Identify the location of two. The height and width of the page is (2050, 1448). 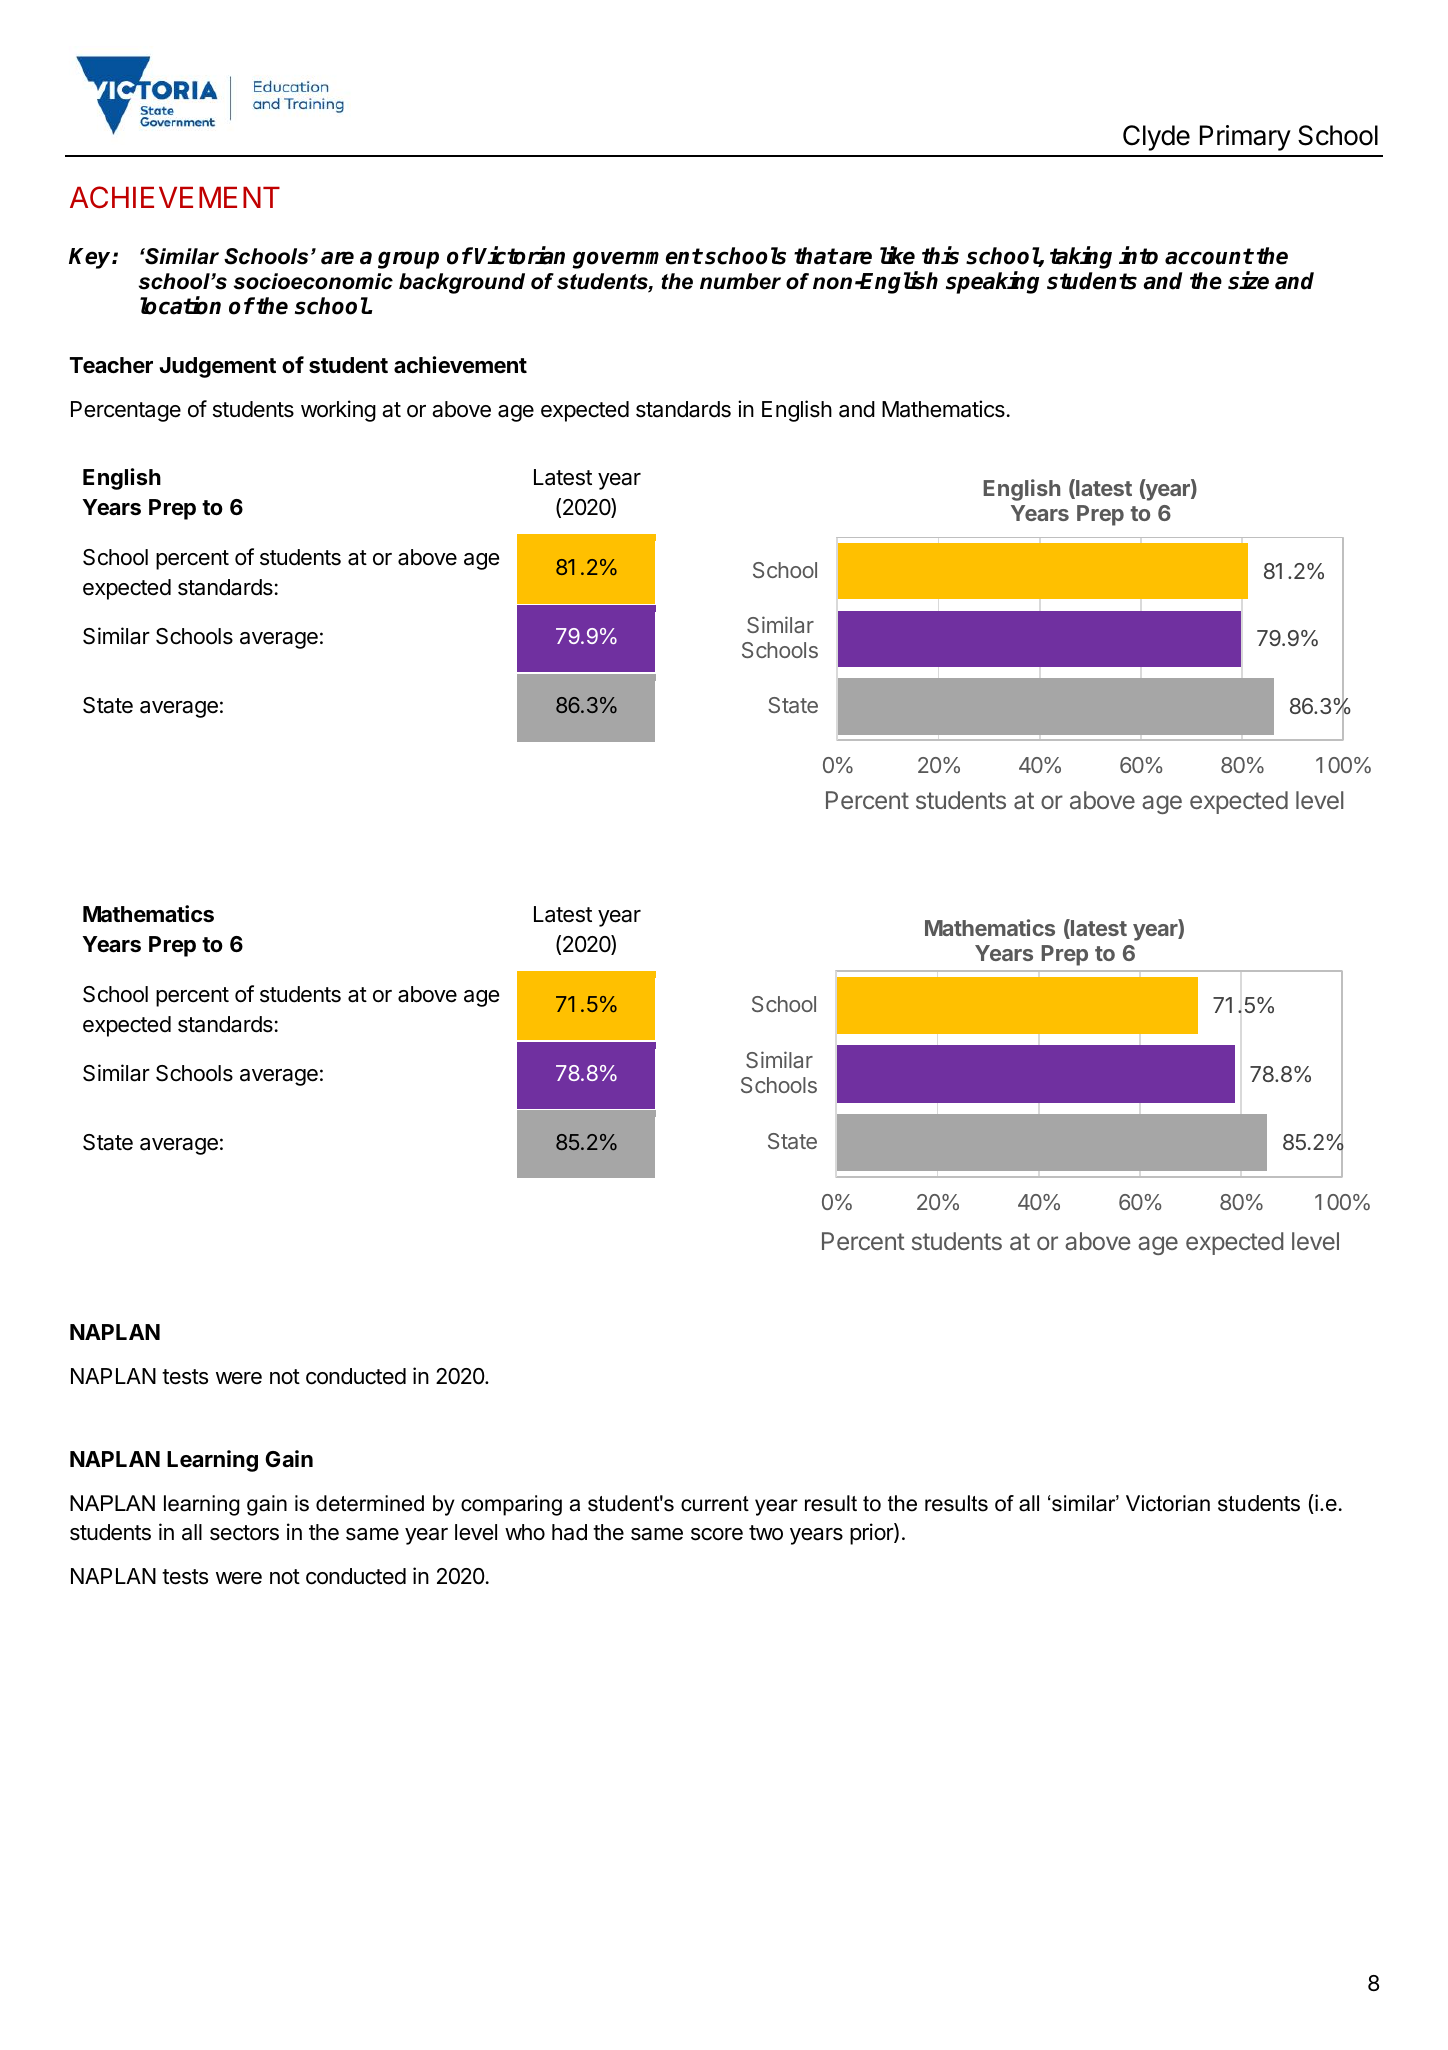
(766, 1533).
